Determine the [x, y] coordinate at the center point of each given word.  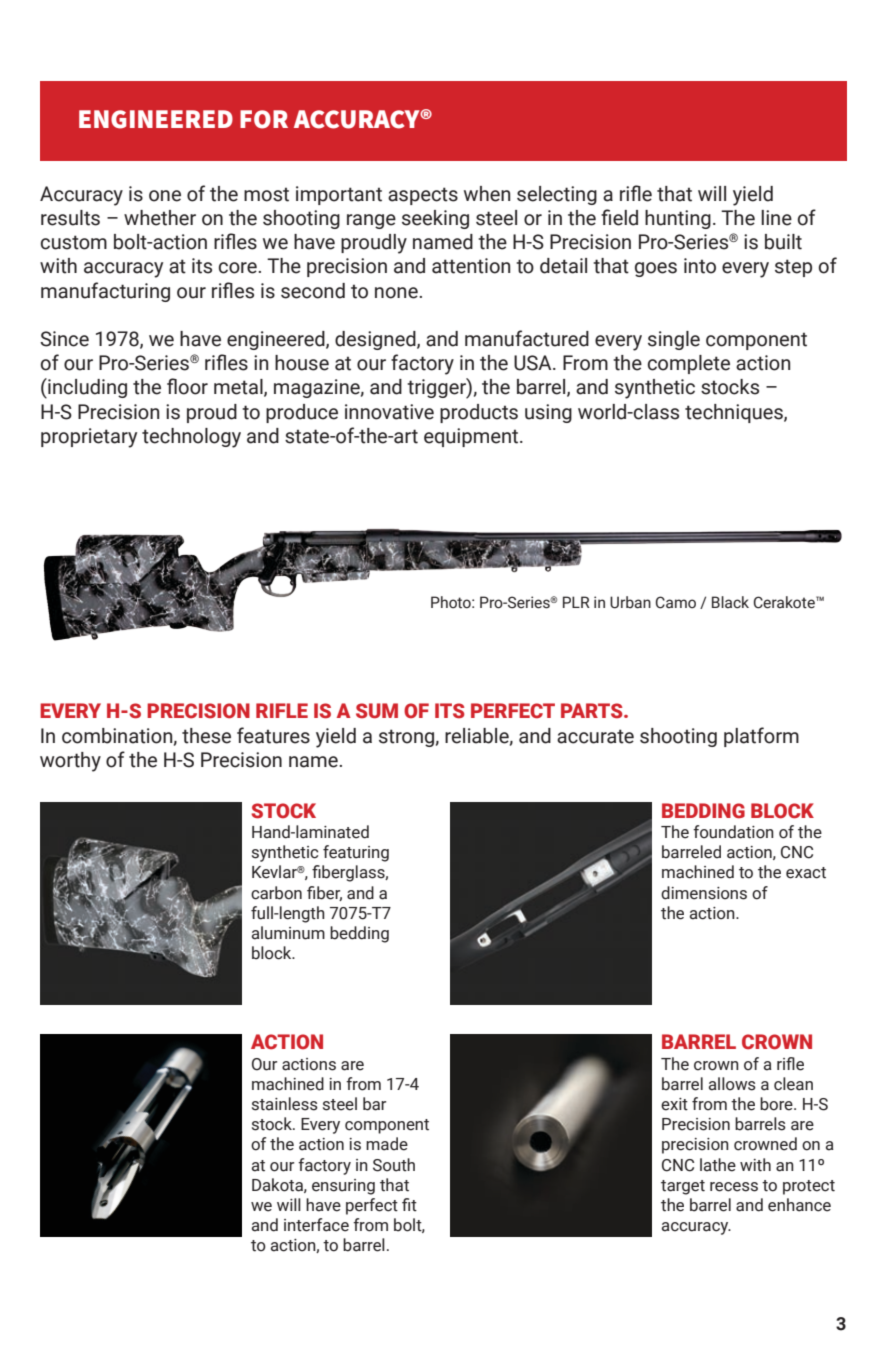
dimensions [704, 893]
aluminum [288, 933]
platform [761, 737]
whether [160, 218]
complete [689, 364]
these [206, 736]
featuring [356, 853]
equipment [472, 437]
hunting [678, 219]
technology [191, 438]
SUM [377, 711]
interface [316, 1225]
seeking [435, 219]
